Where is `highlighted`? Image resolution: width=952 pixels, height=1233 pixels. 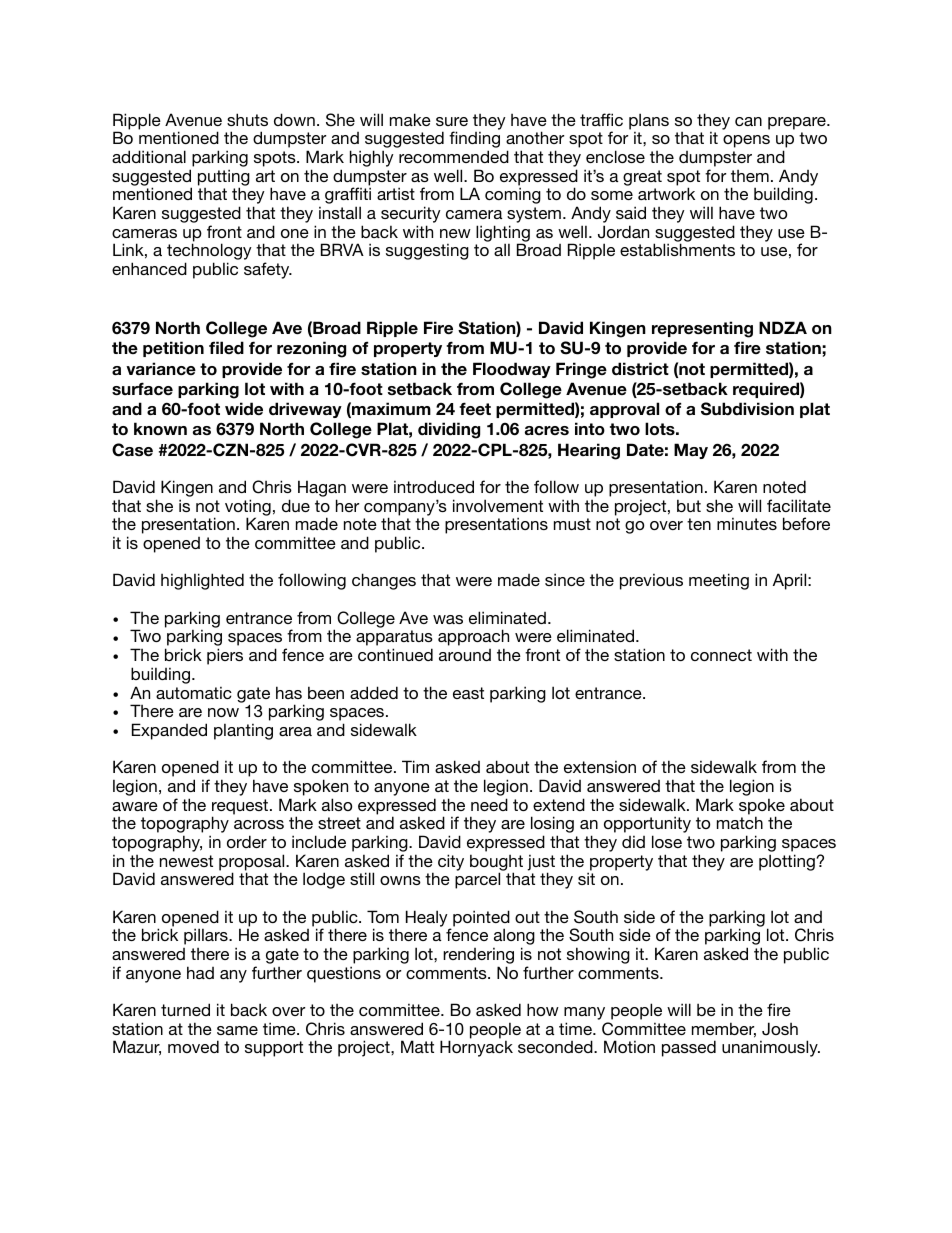 highlighted is located at coordinates (202, 581).
